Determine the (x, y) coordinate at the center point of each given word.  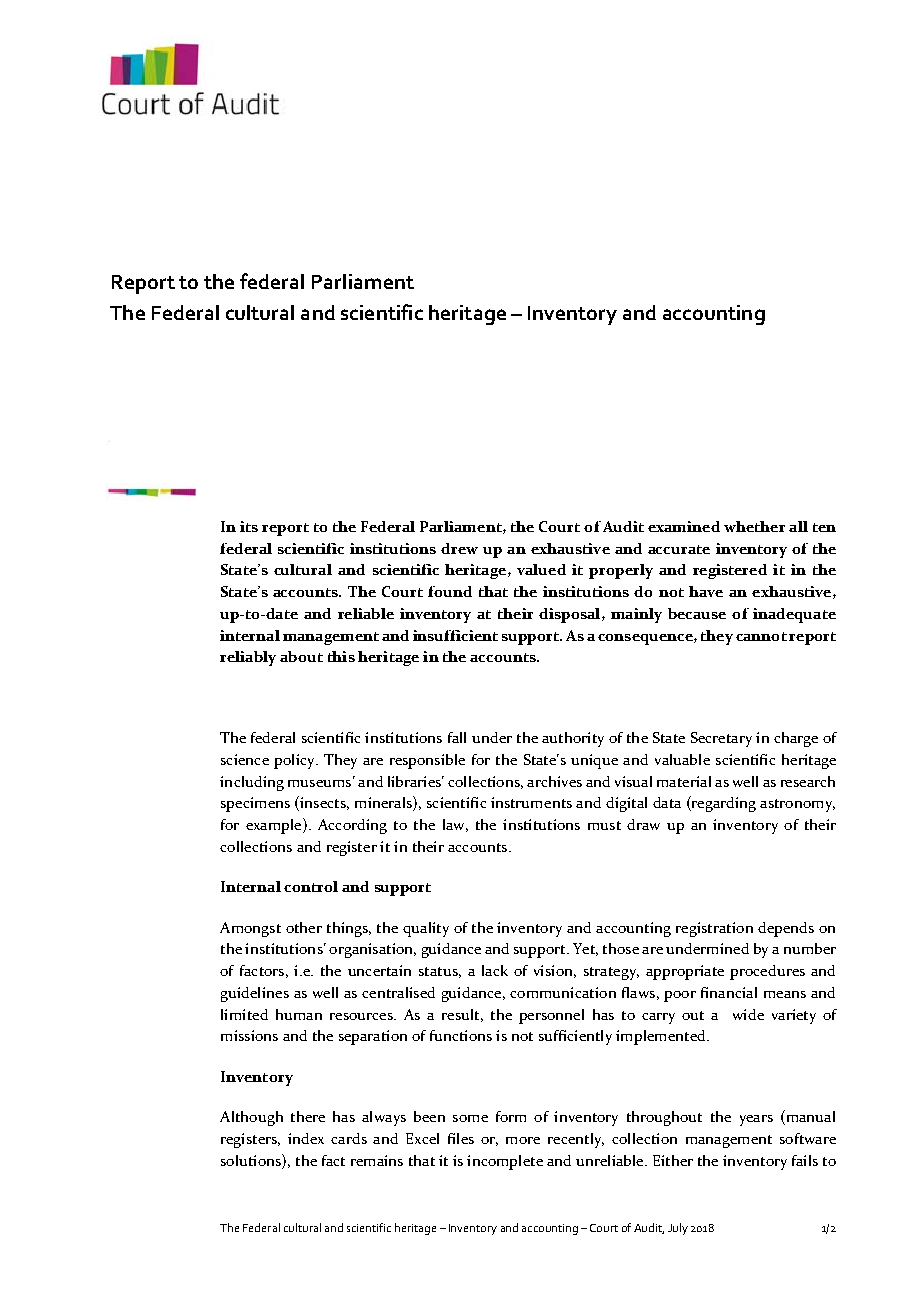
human (299, 1014)
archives (554, 781)
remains (377, 1160)
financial (729, 992)
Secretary (721, 739)
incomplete (505, 1162)
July (678, 1229)
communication (563, 992)
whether (754, 526)
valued (541, 569)
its (249, 526)
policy (295, 761)
